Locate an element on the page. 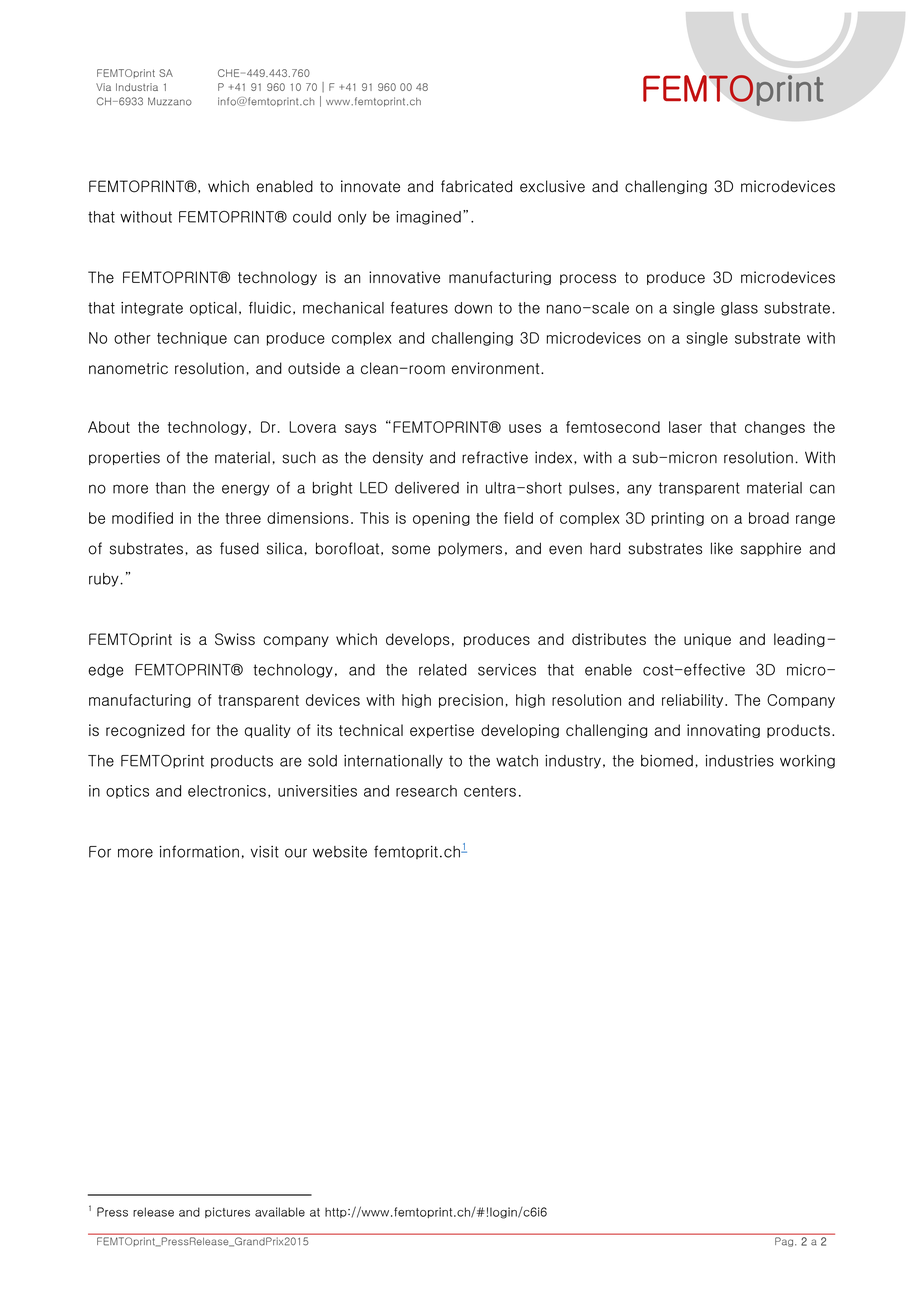 This image has width=924, height=1308. pictures is located at coordinates (227, 1212).
